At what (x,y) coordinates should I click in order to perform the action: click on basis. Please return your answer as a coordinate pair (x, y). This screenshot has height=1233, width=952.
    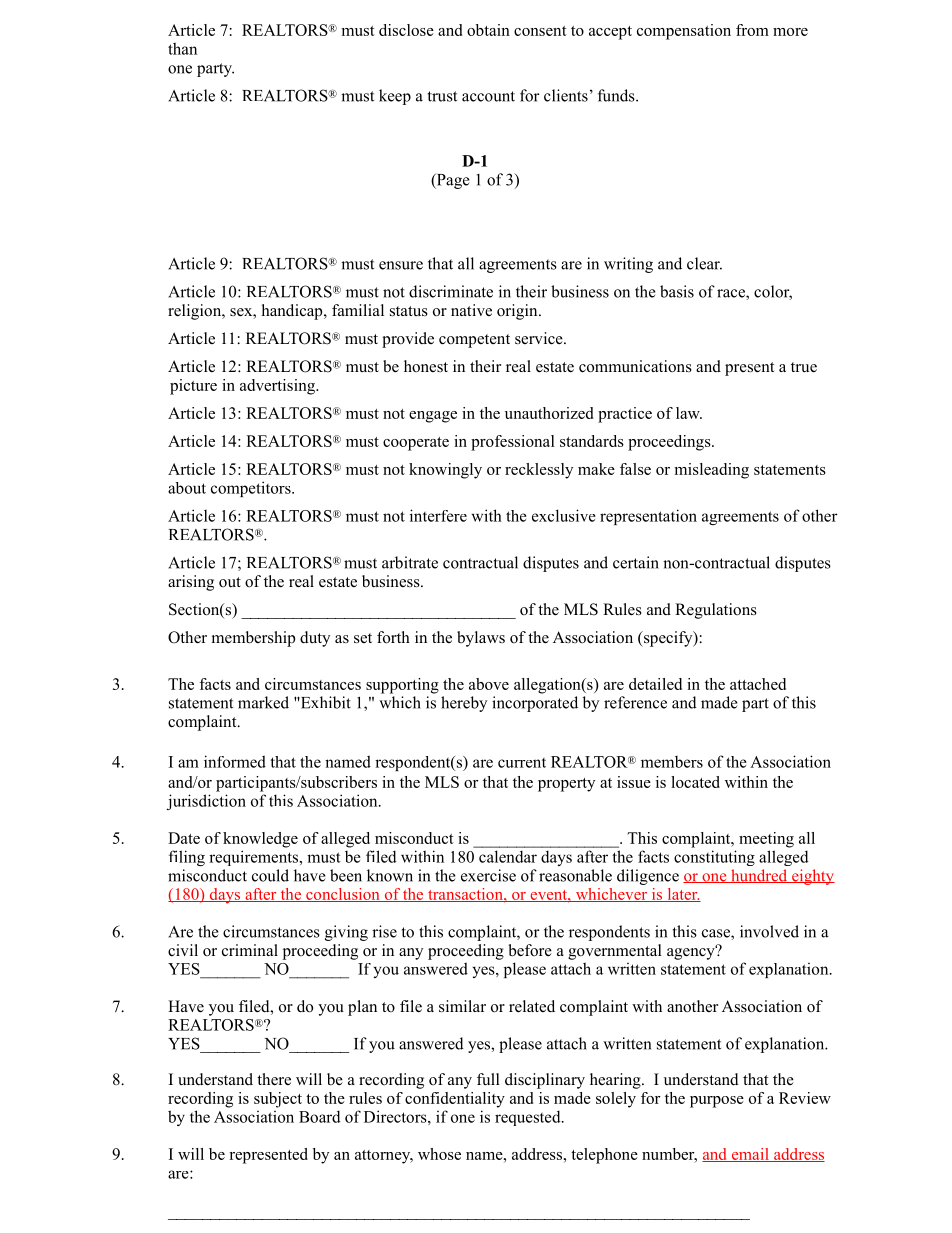
    Looking at the image, I should click on (677, 291).
